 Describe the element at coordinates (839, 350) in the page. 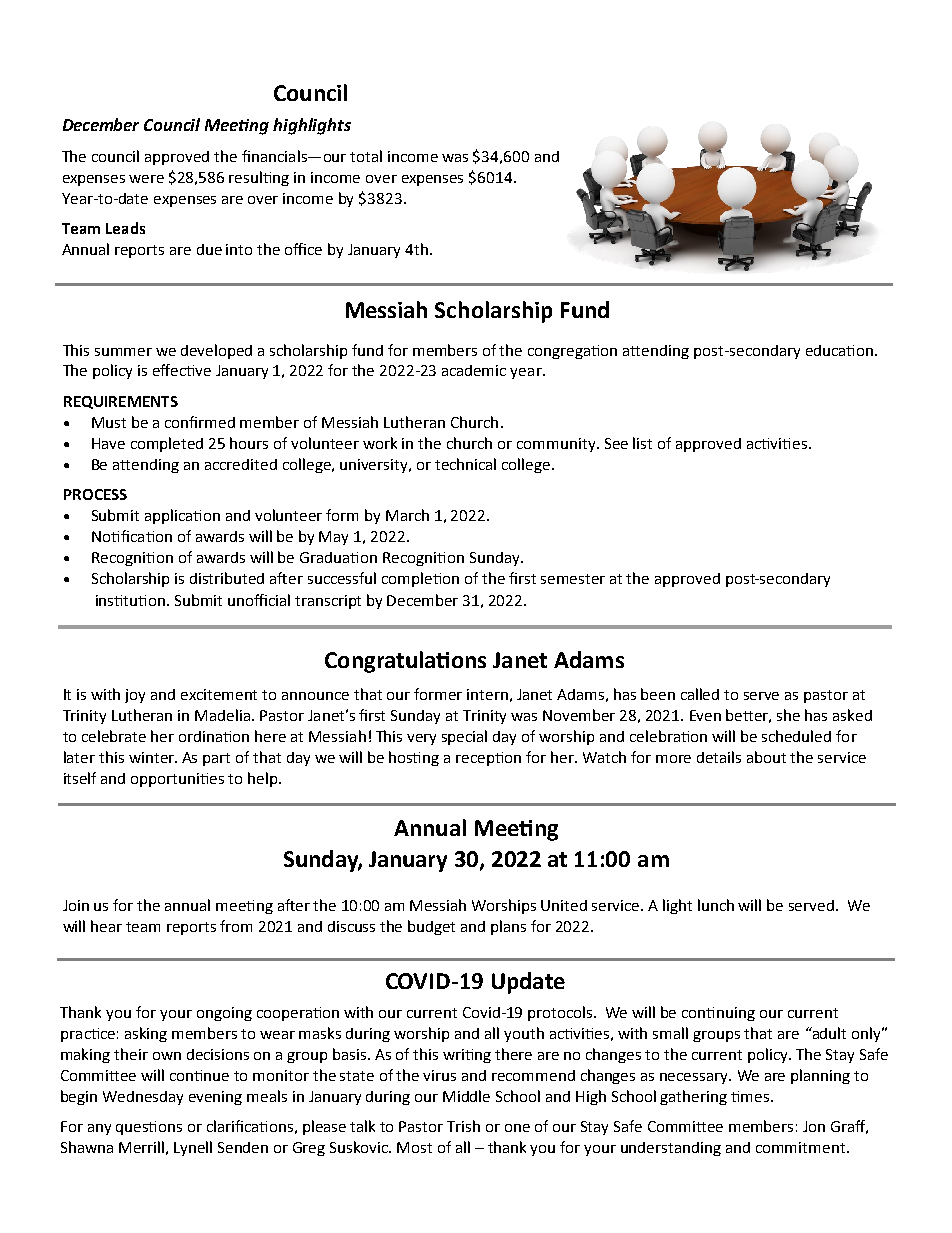

I see `education` at that location.
